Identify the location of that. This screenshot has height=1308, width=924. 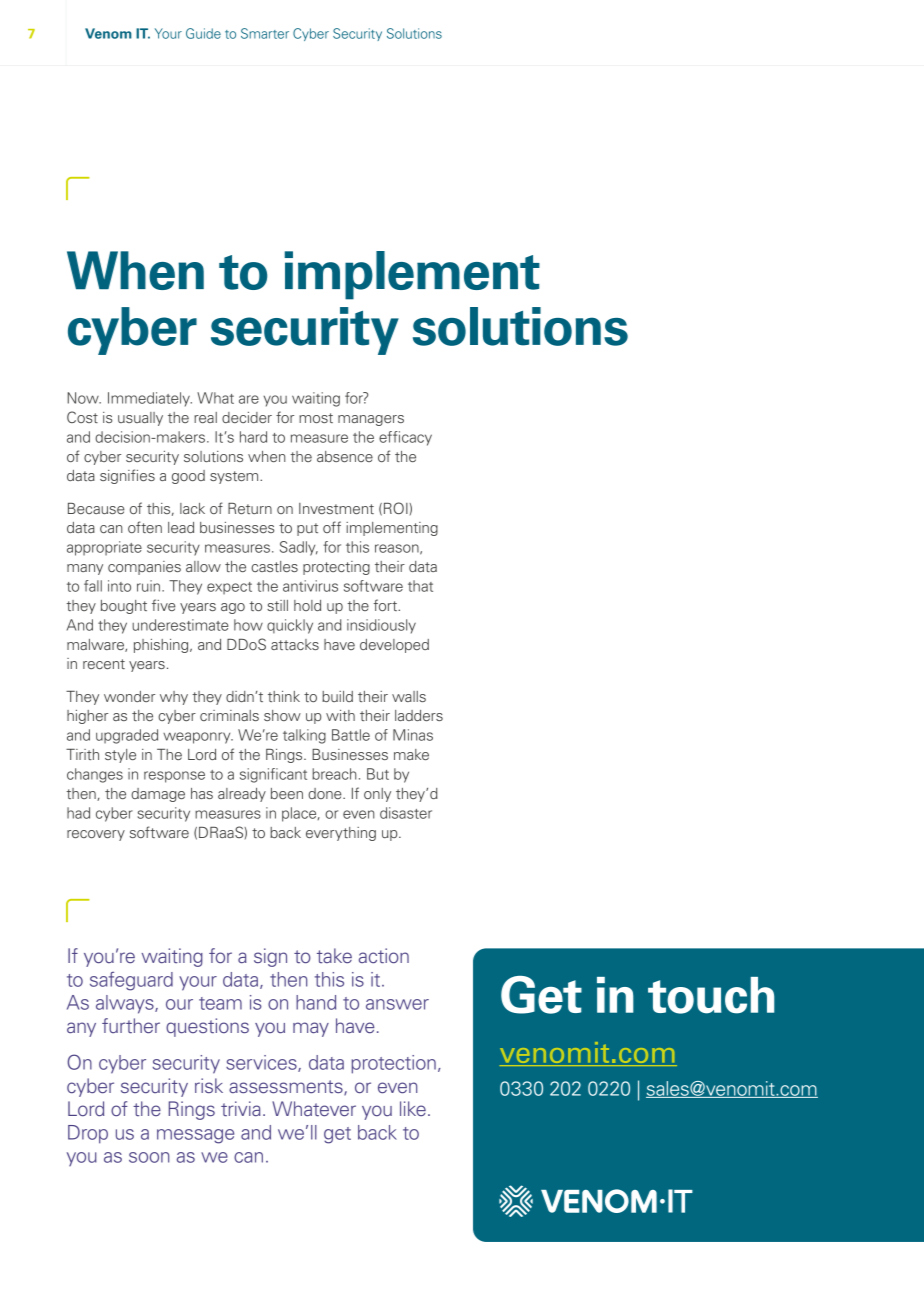
(420, 586).
